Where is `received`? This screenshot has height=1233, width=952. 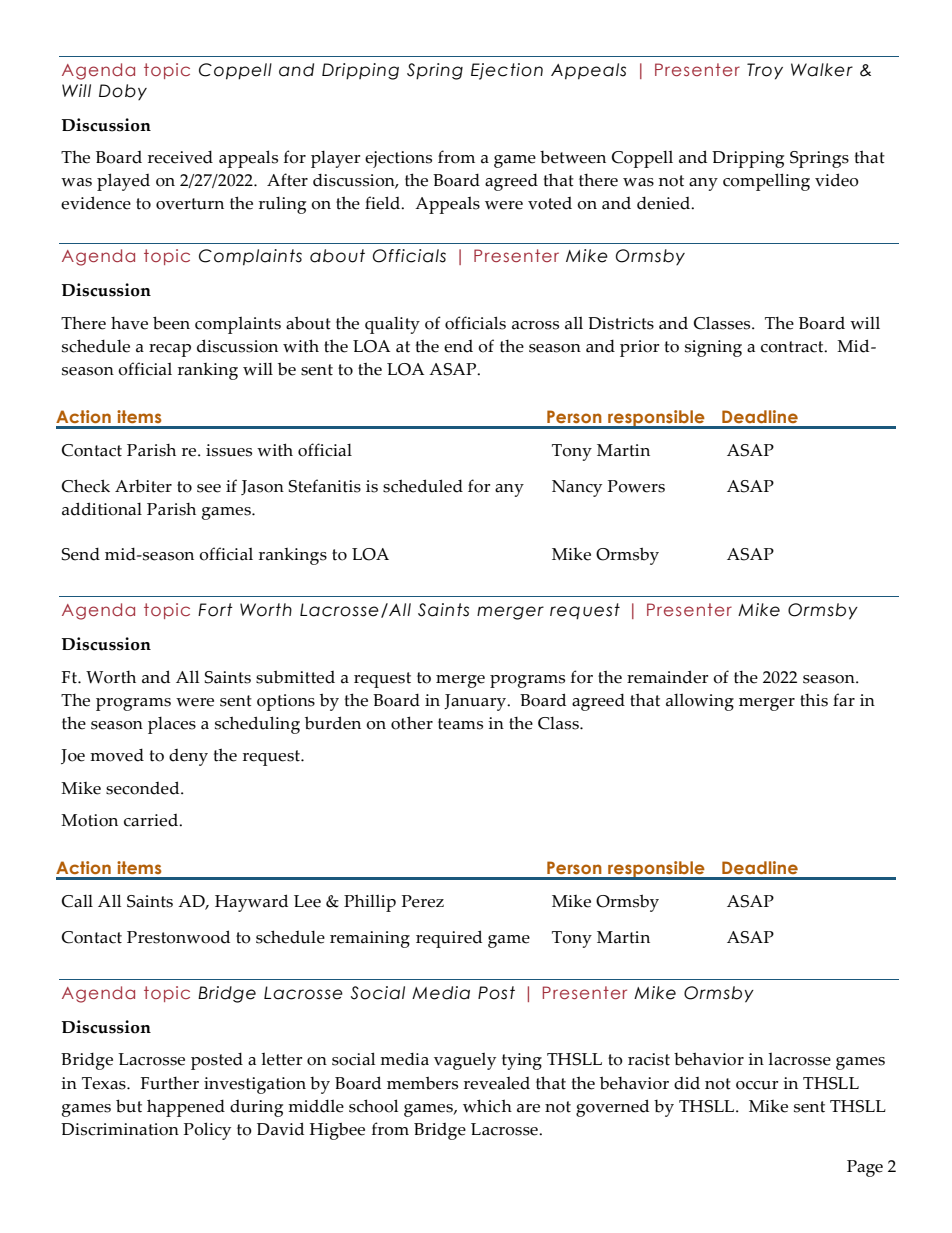 received is located at coordinates (180, 157).
